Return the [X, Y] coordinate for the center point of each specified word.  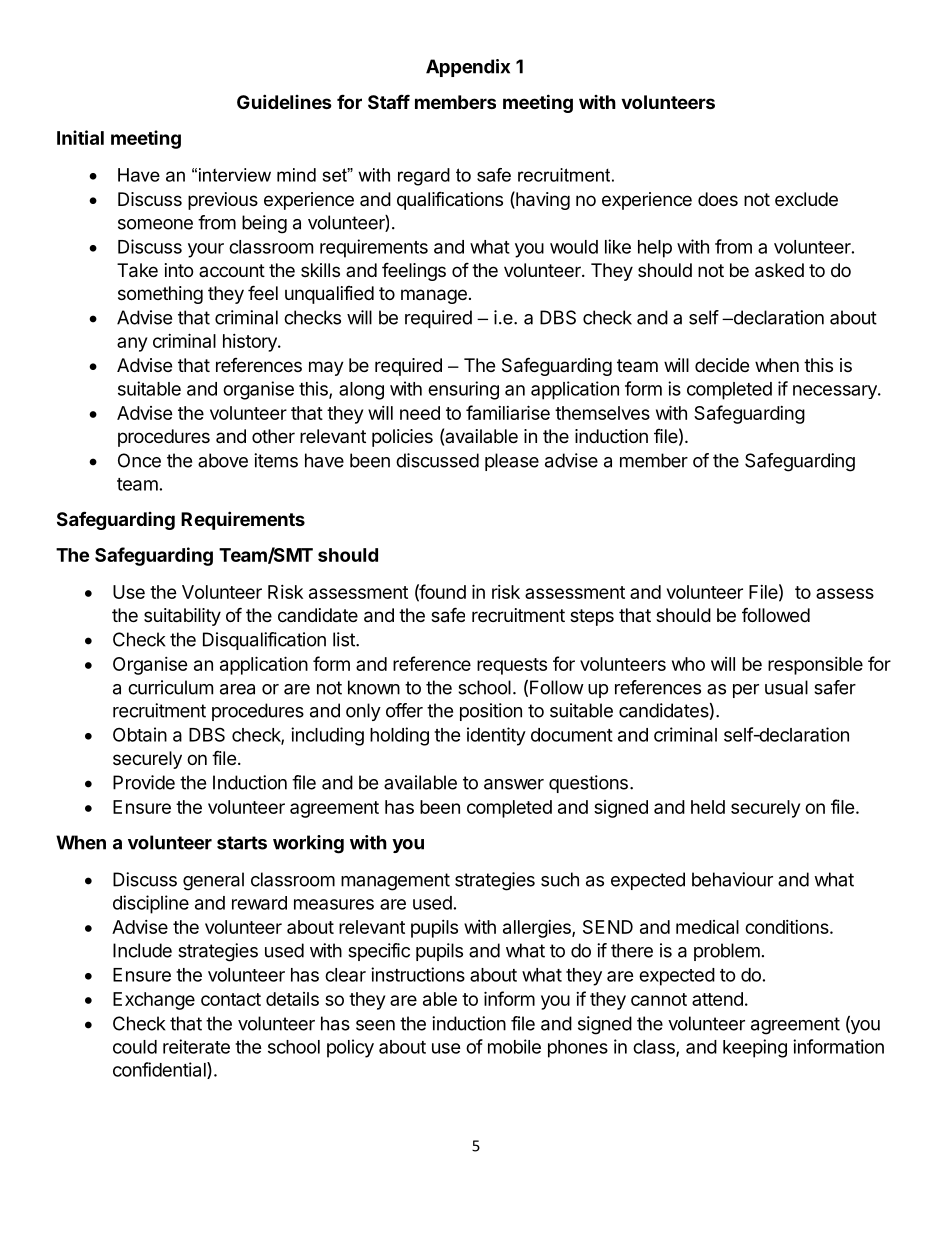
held [708, 807]
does [718, 199]
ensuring [463, 390]
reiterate [196, 1046]
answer [514, 784]
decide [722, 365]
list [345, 639]
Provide [144, 782]
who [688, 664]
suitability [182, 617]
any [132, 344]
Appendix [468, 68]
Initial [80, 137]
